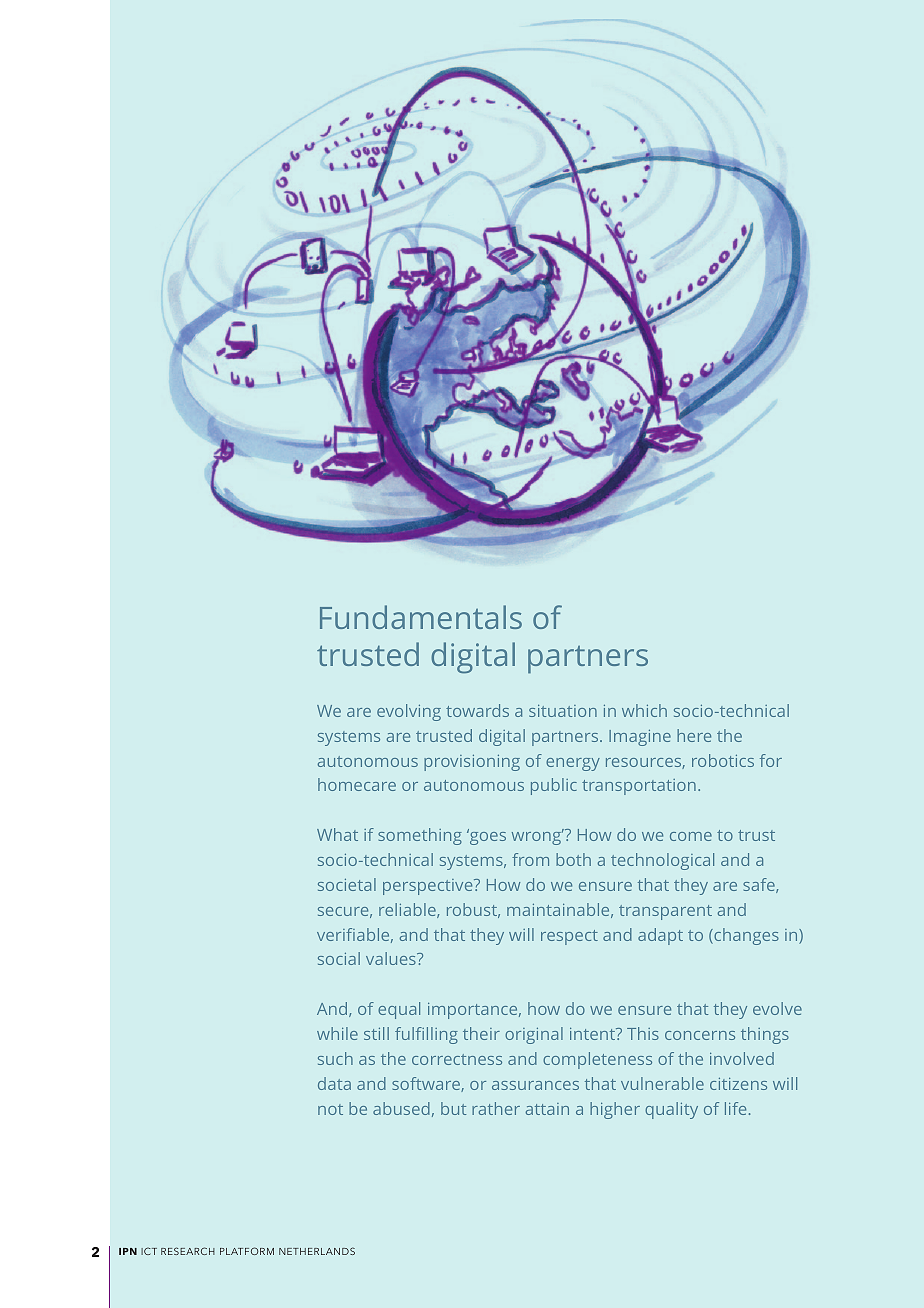 Image resolution: width=924 pixels, height=1308 pixels. Describe the element at coordinates (644, 710) in the screenshot. I see `which` at that location.
